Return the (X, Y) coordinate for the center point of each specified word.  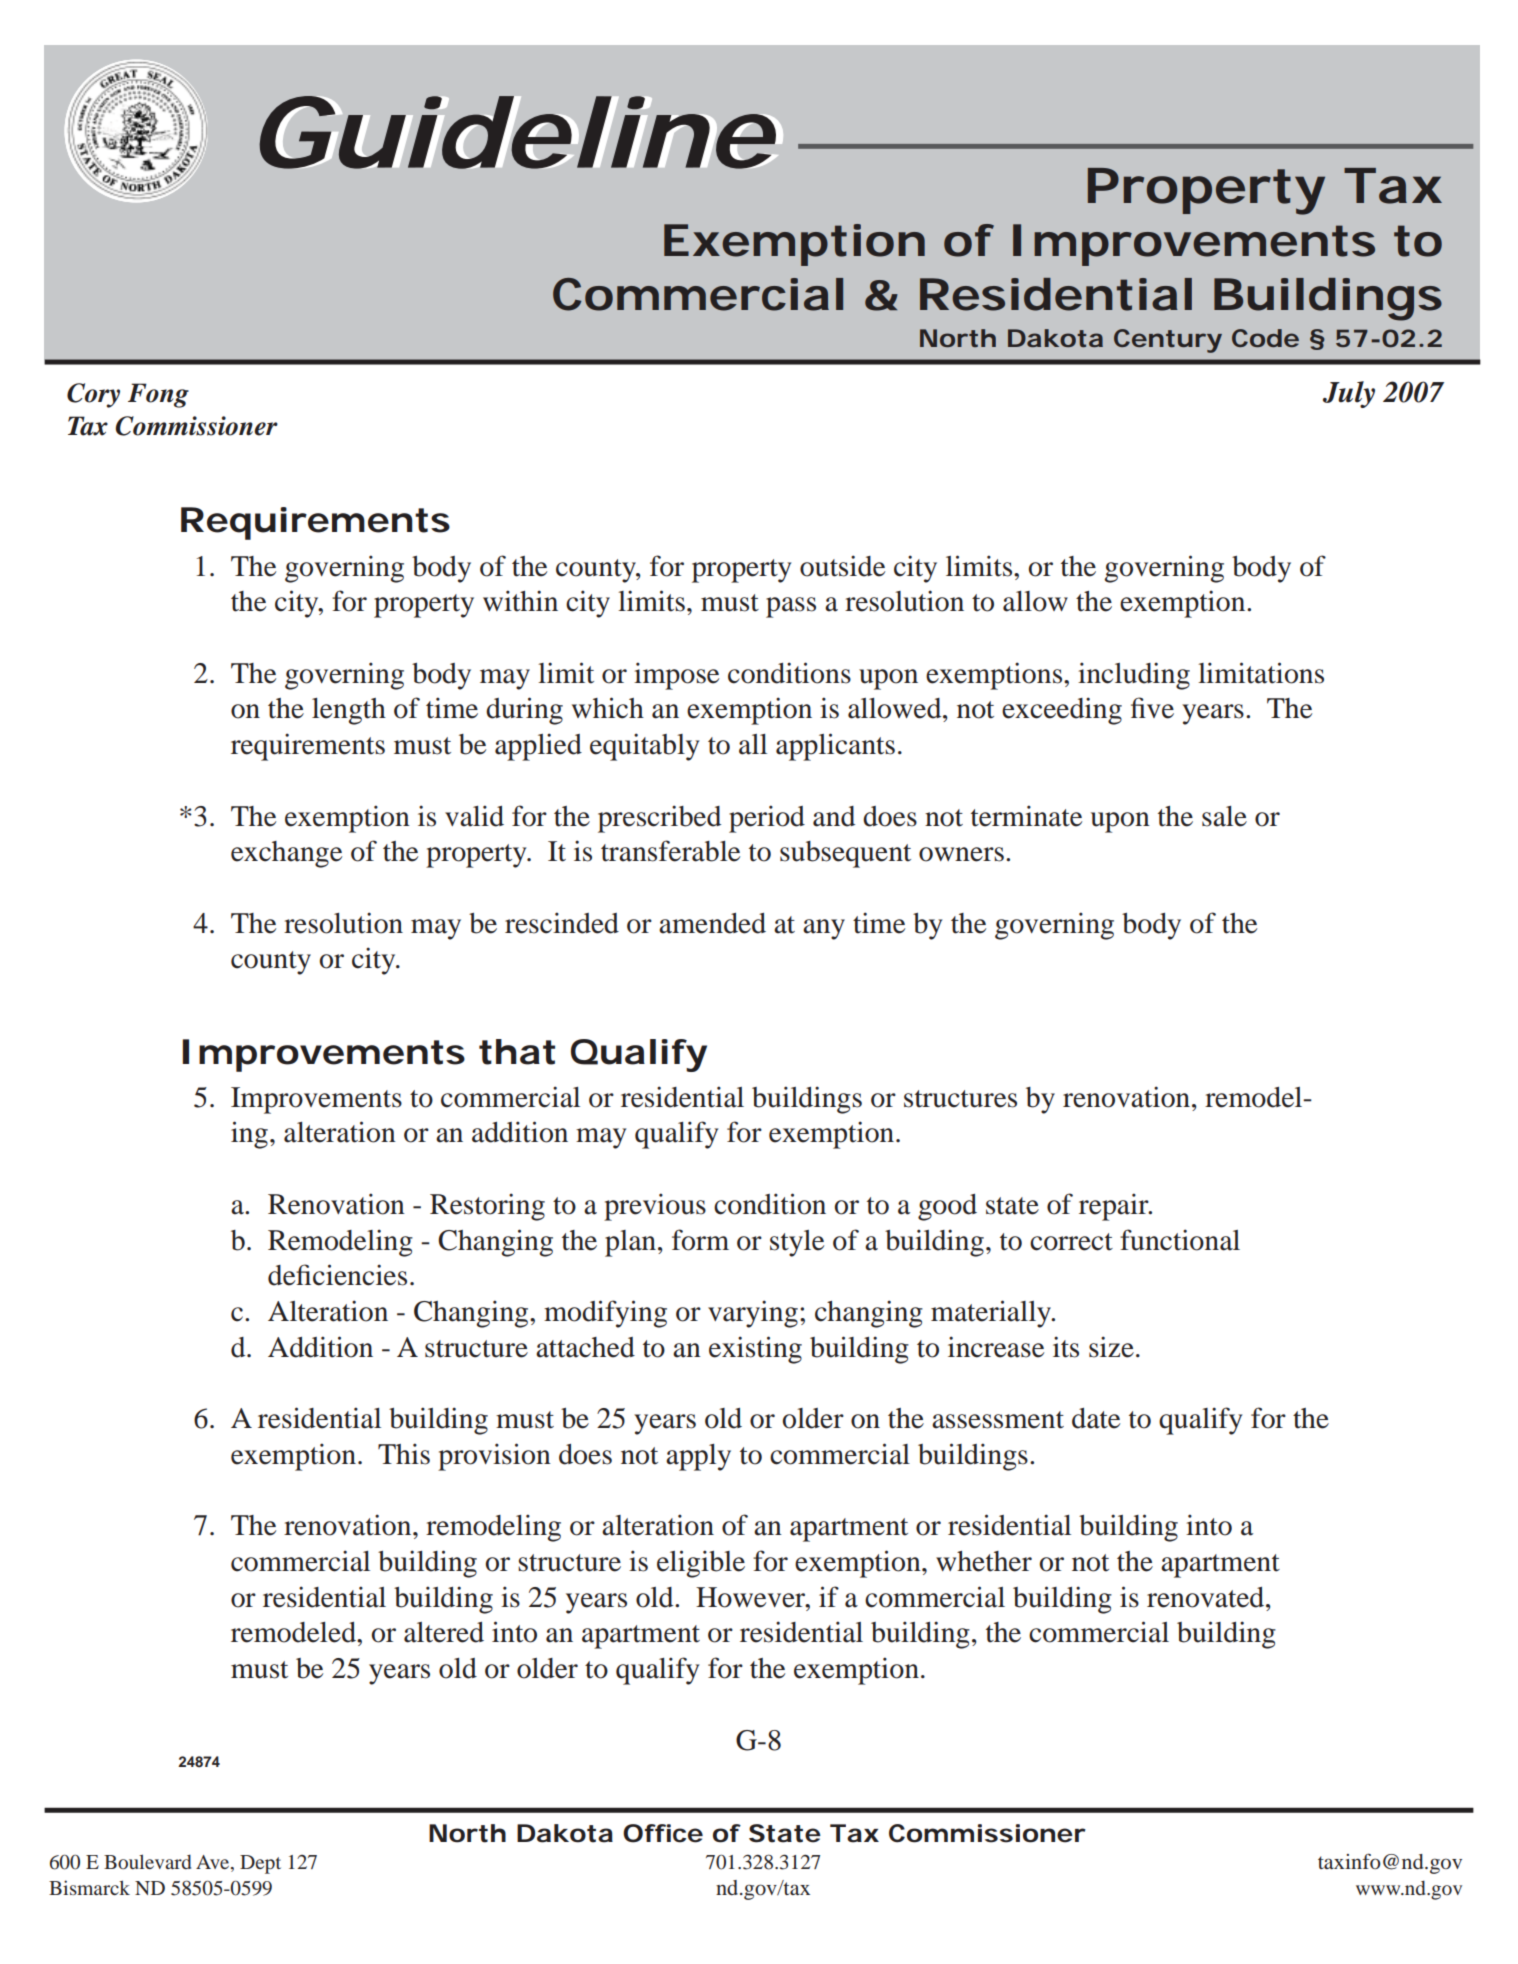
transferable (670, 851)
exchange (286, 854)
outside (842, 566)
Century (1168, 341)
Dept (260, 1864)
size (1111, 1347)
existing (755, 1350)
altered (444, 1632)
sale (1224, 816)
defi (289, 1275)
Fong (158, 395)
